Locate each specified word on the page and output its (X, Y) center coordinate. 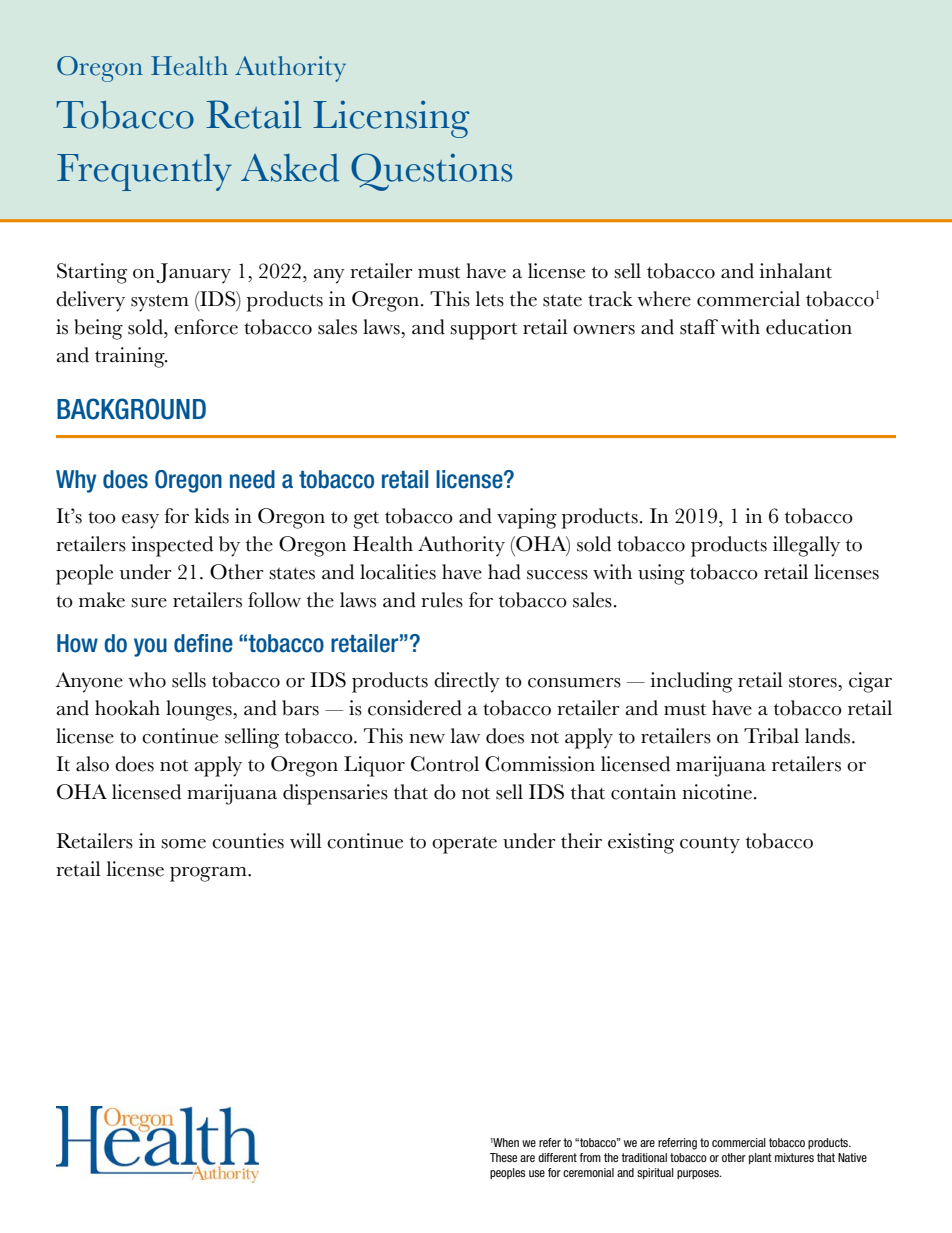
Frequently (144, 172)
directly (467, 682)
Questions (431, 172)
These (503, 1157)
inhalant (795, 271)
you (150, 647)
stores (814, 681)
